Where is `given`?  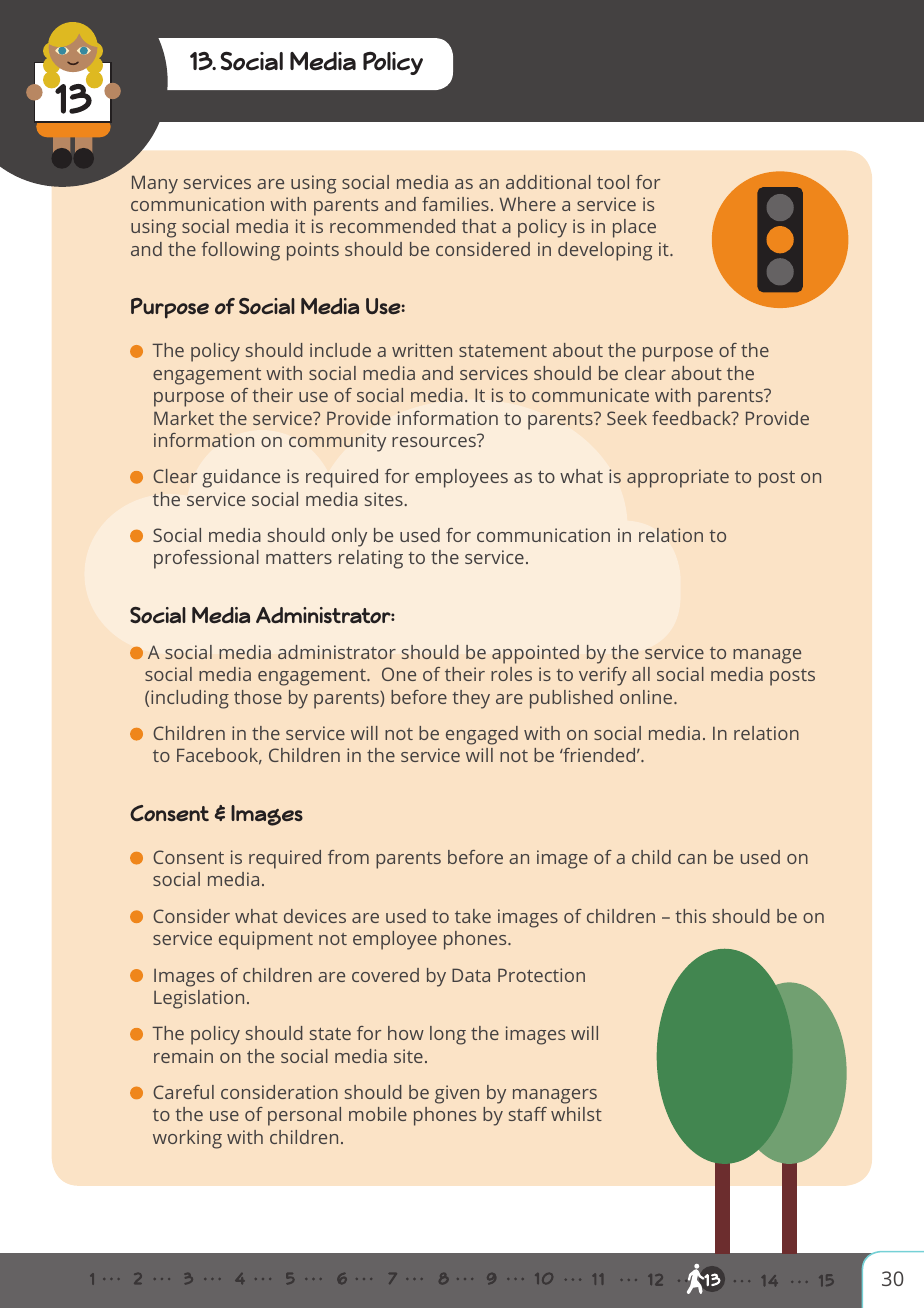 given is located at coordinates (457, 1094).
